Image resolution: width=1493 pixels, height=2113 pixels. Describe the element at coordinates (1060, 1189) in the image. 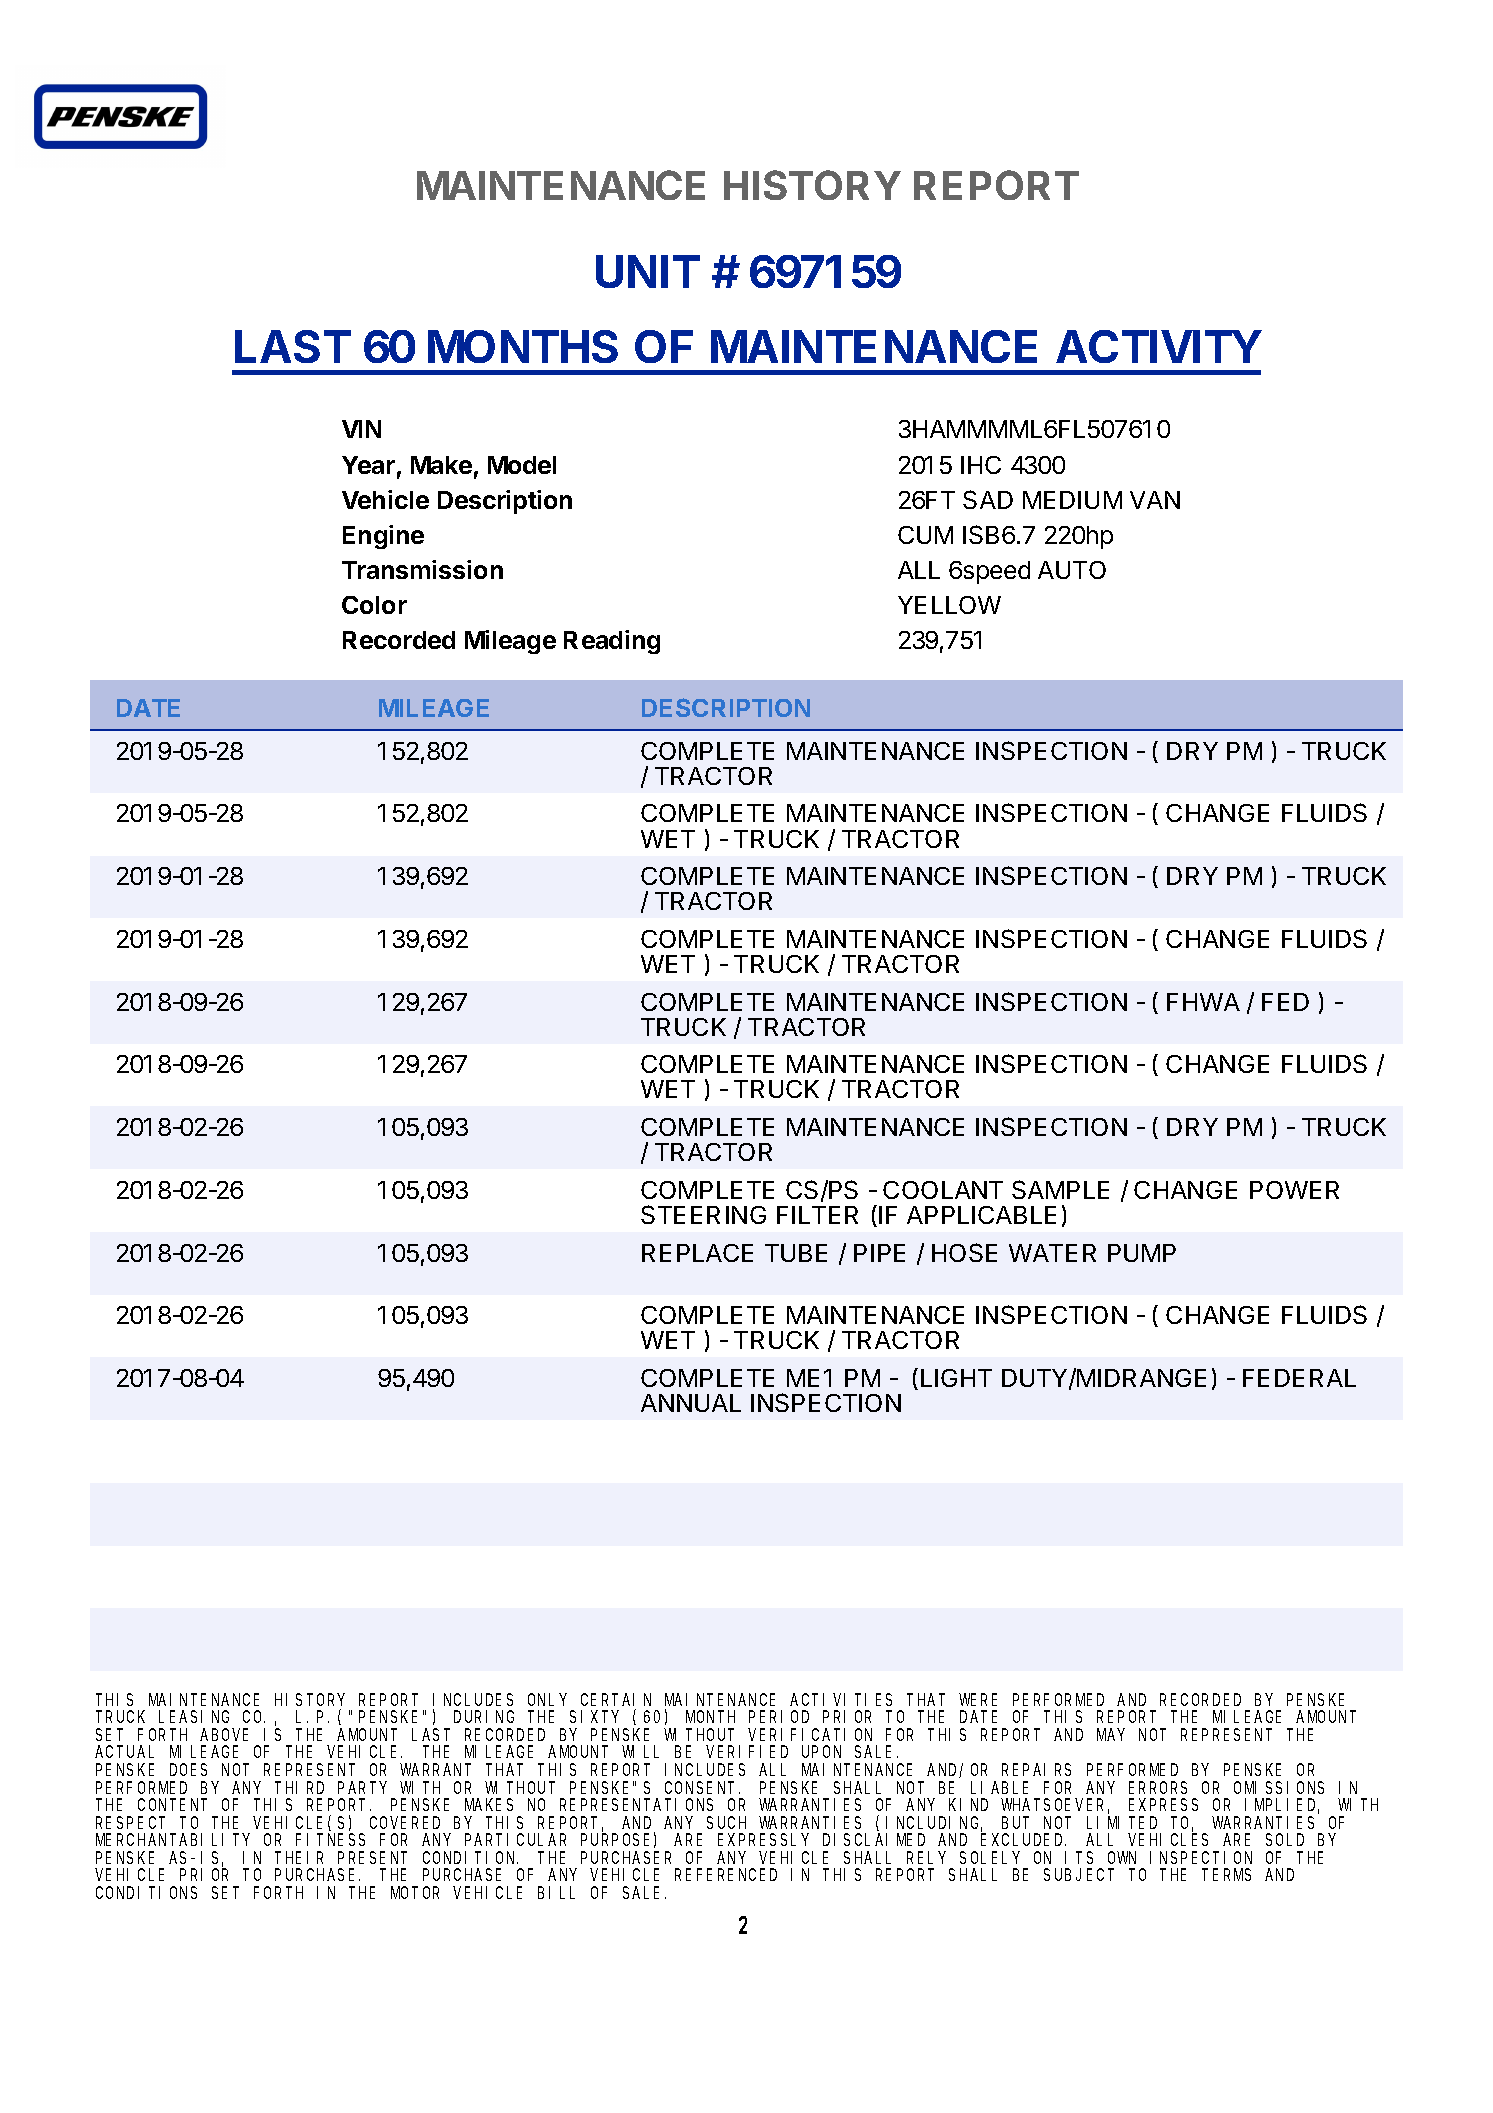

I see `SAMPLE` at that location.
